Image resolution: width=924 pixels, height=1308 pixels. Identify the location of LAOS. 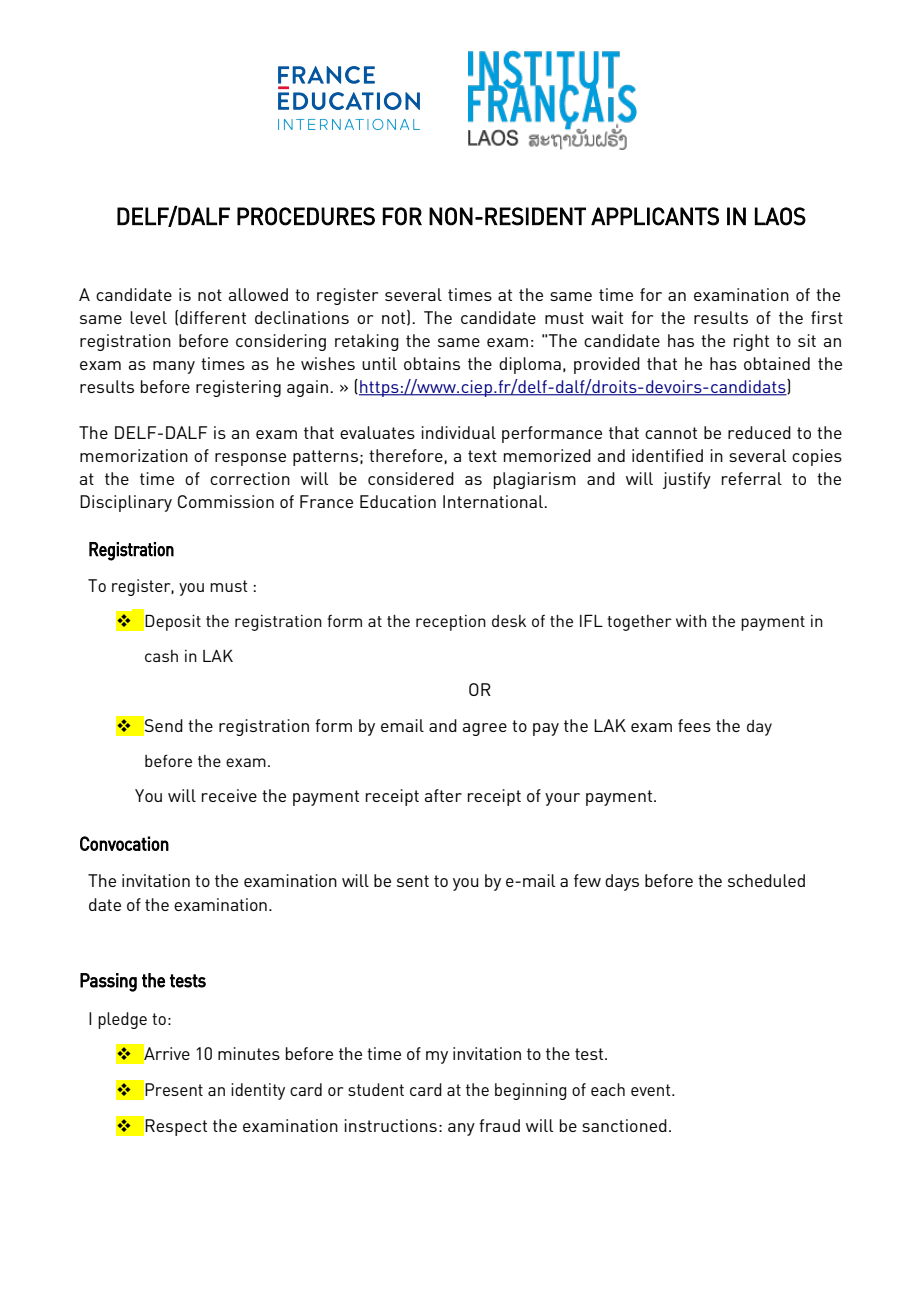
(780, 216).
